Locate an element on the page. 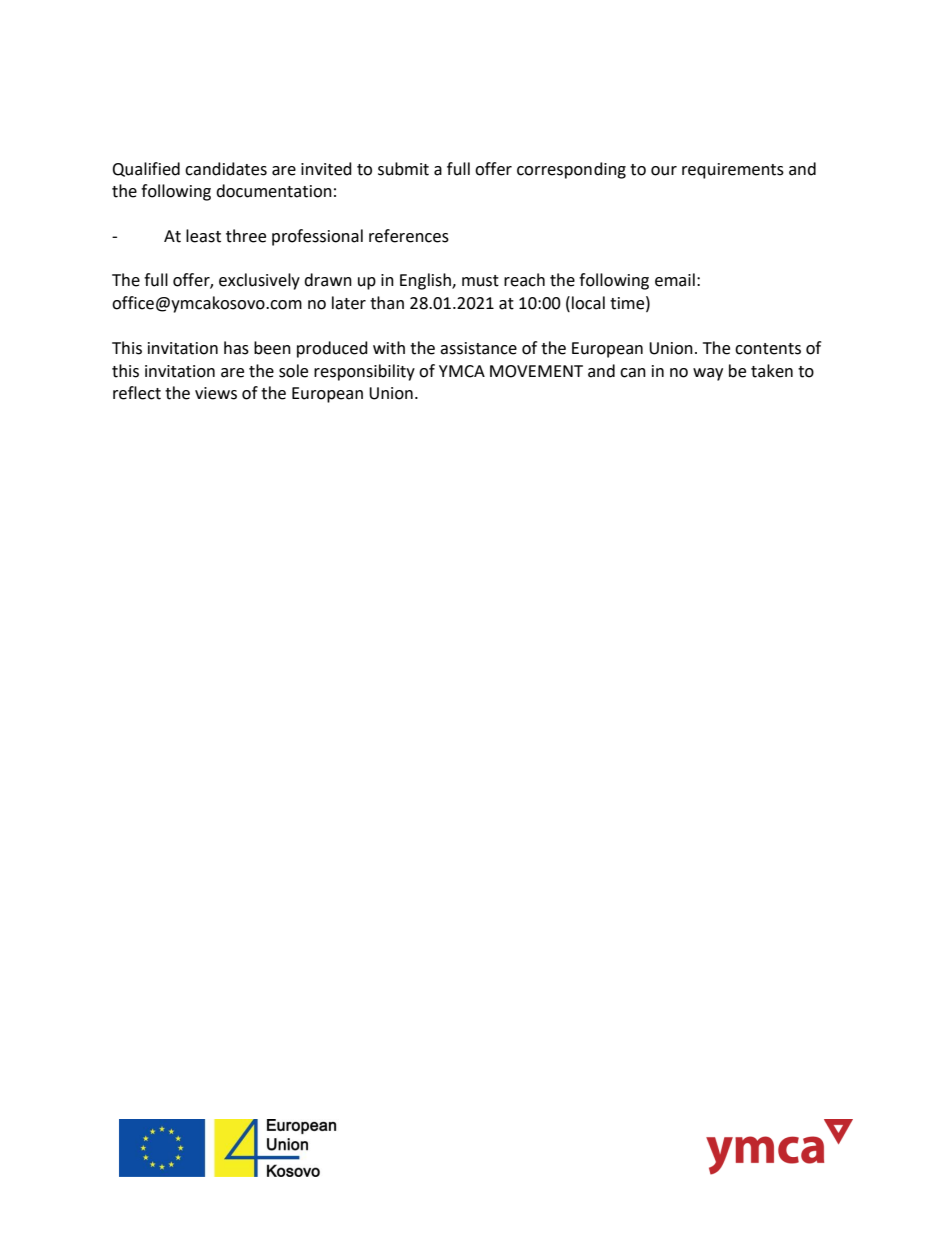  submit is located at coordinates (403, 169).
